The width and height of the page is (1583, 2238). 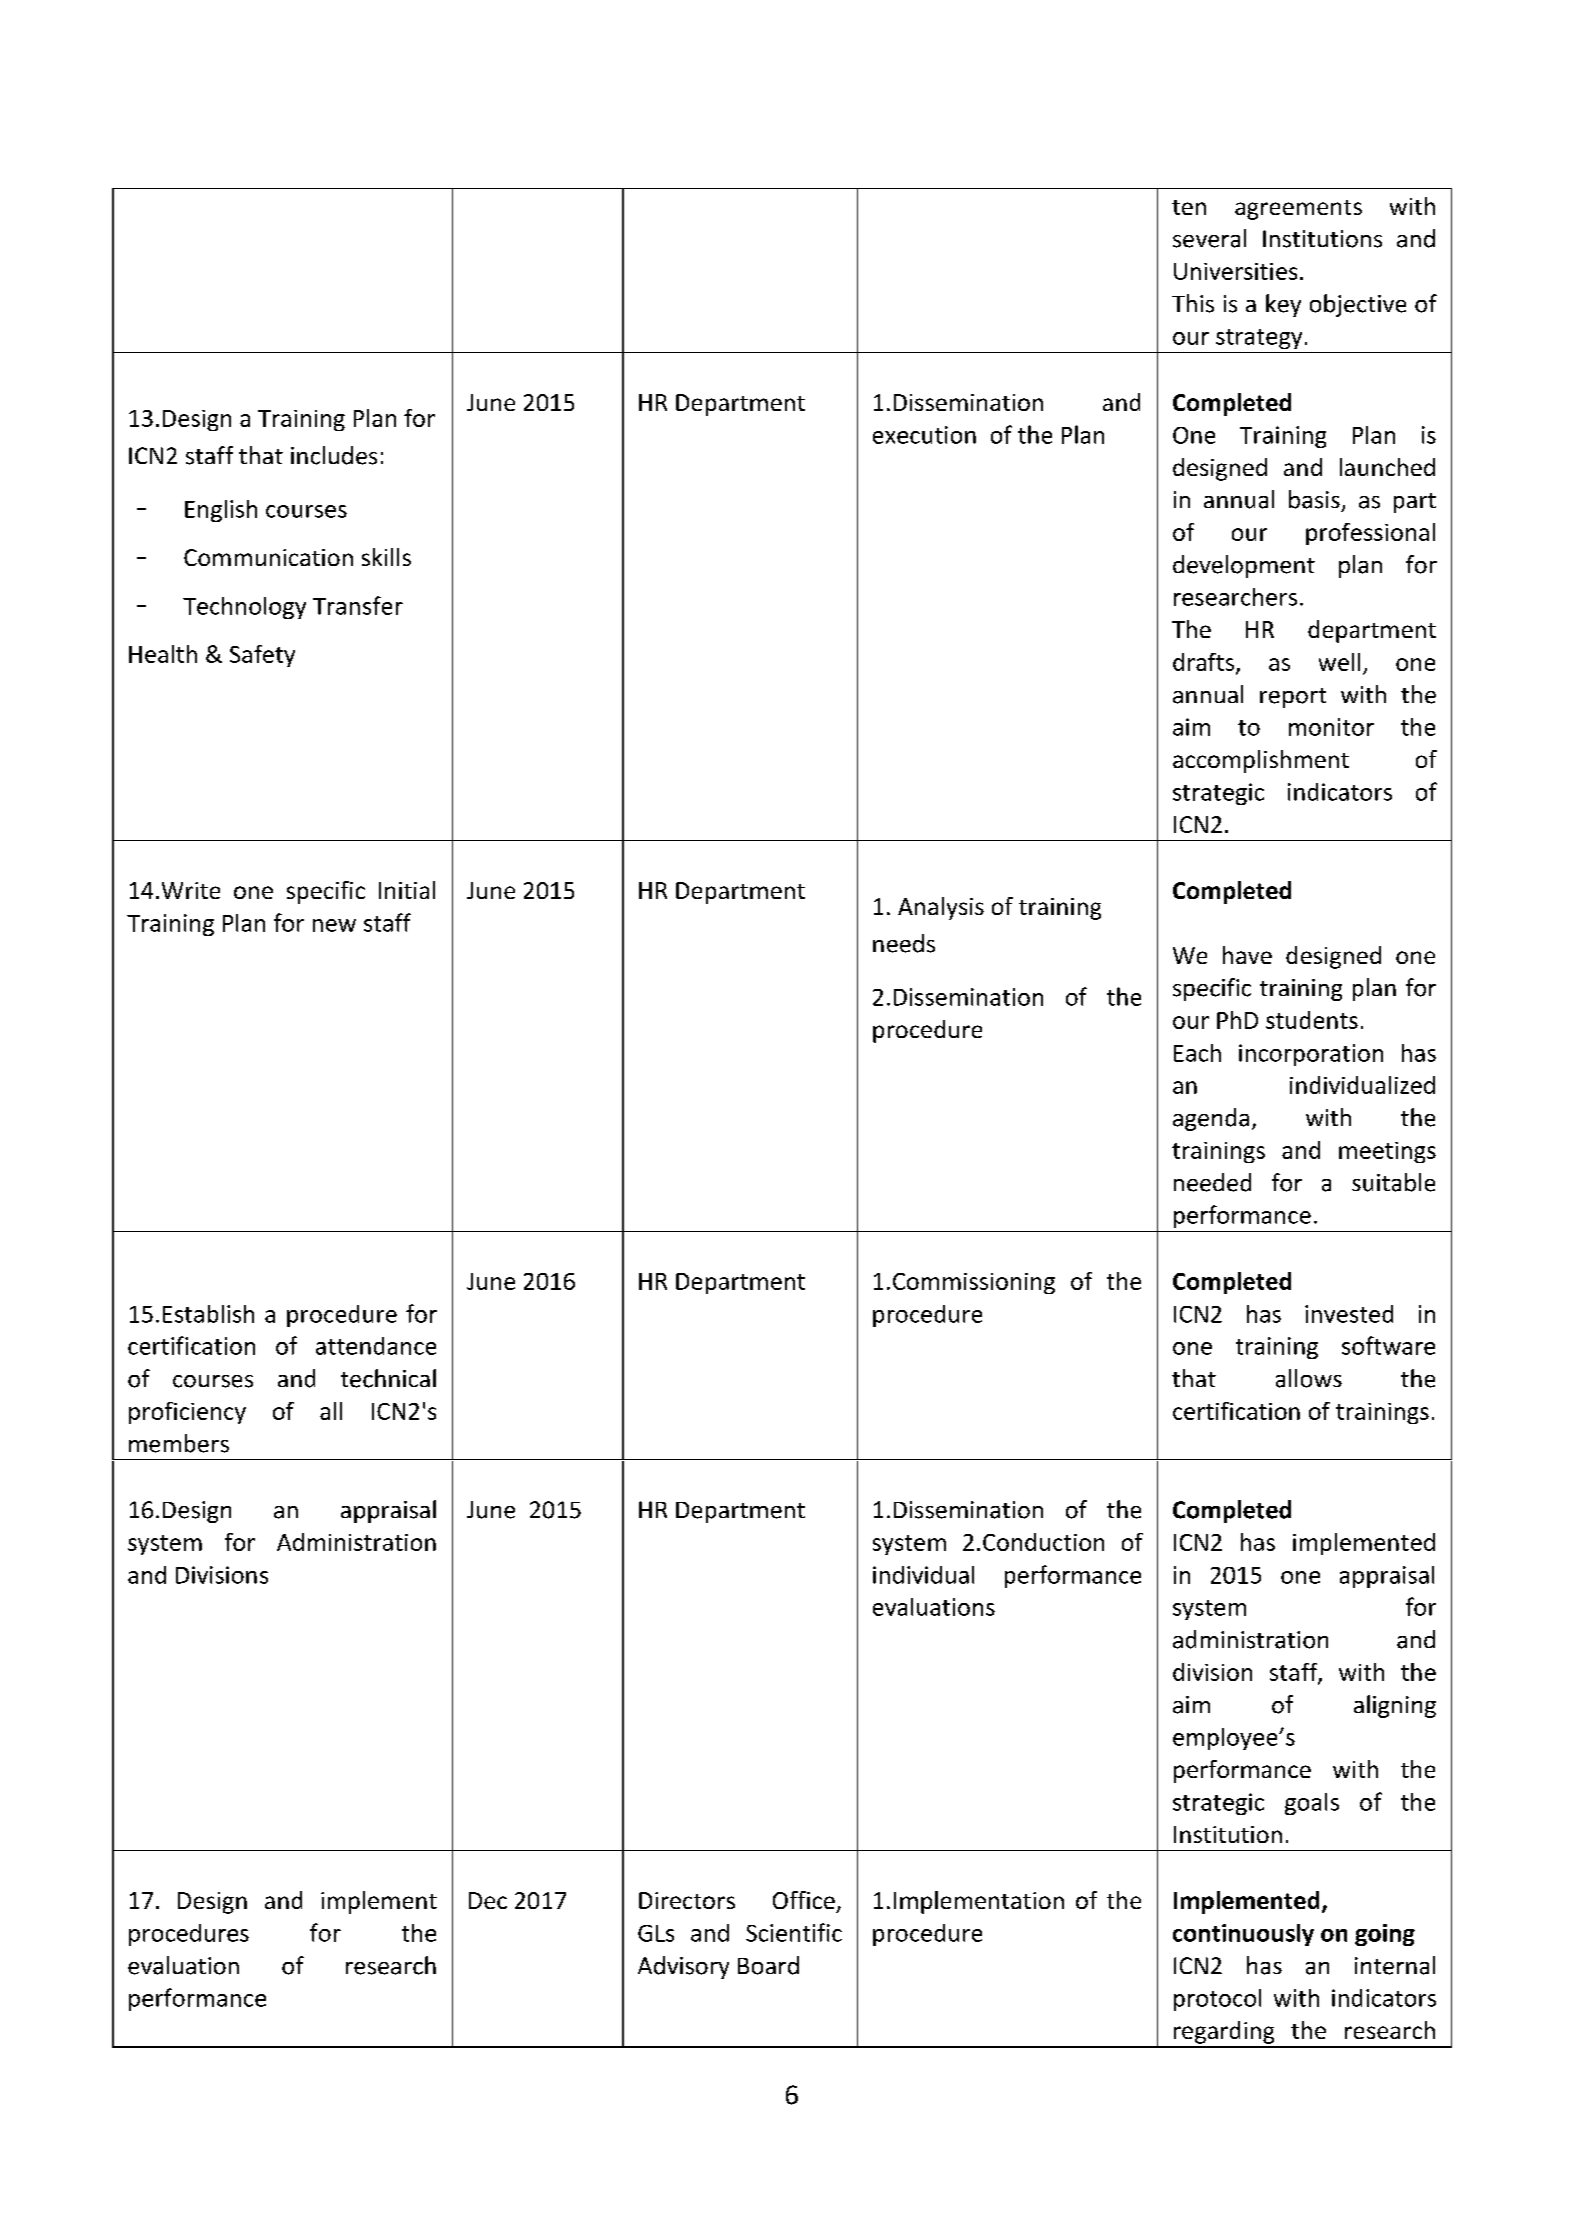 What do you see at coordinates (941, 908) in the page?
I see `Analysis` at bounding box center [941, 908].
